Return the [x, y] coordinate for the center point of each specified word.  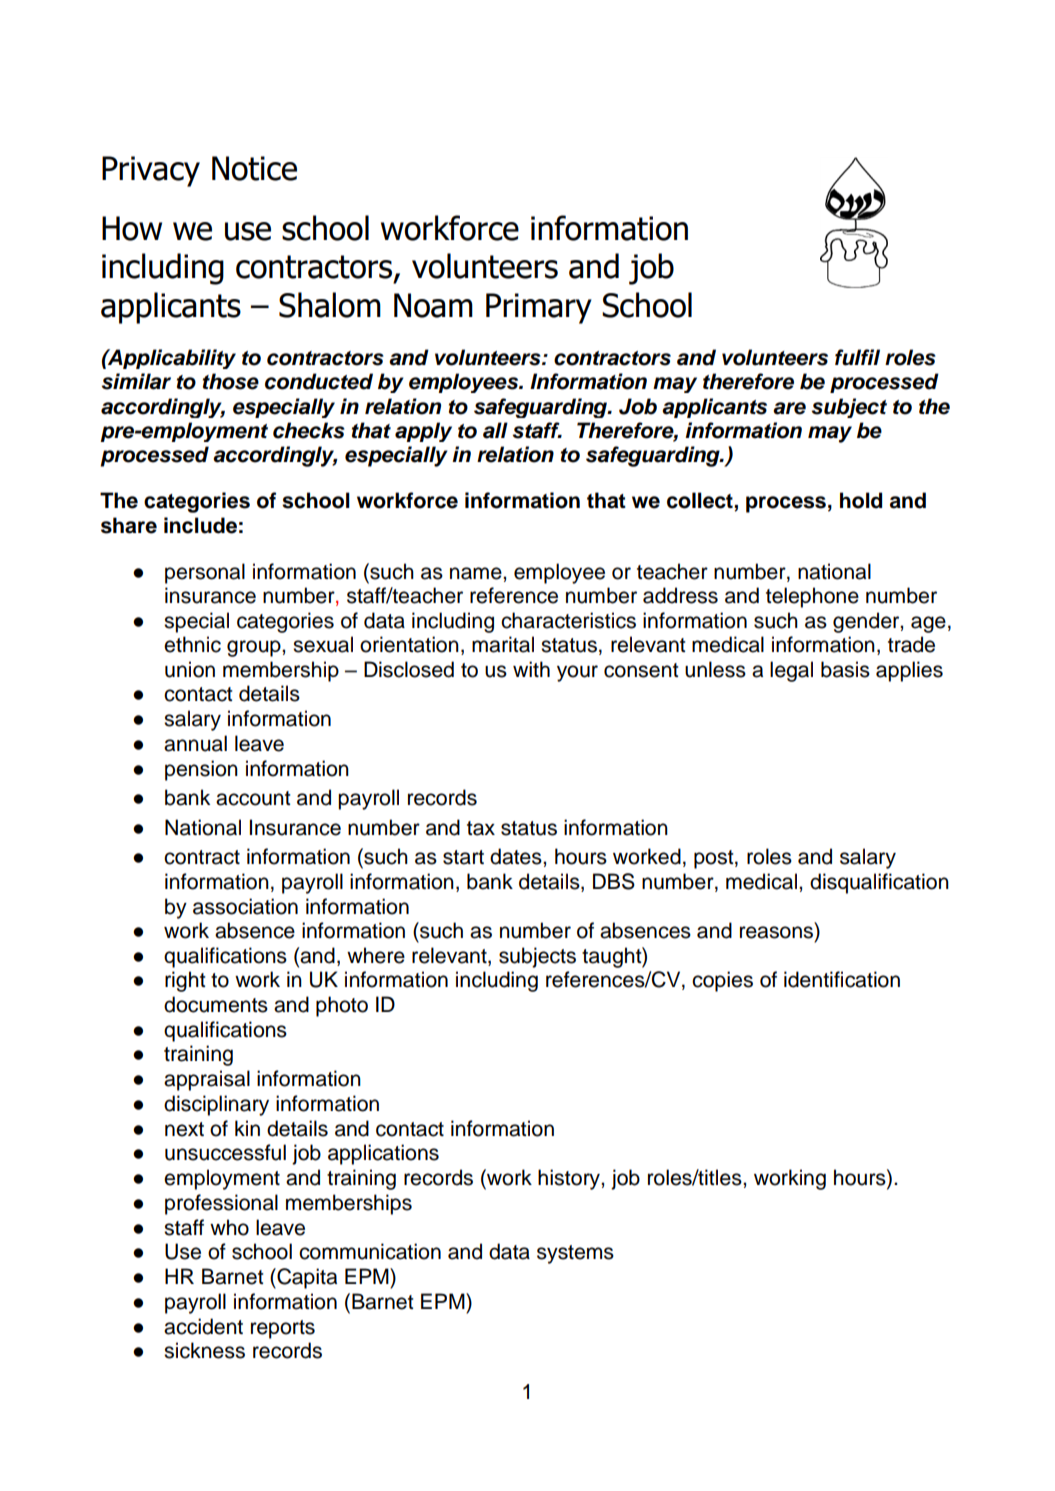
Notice [254, 168]
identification [842, 979]
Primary [539, 308]
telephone [812, 597]
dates [517, 856]
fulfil [857, 357]
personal [205, 573]
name [477, 573]
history [570, 1179]
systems [575, 1254]
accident [203, 1326]
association [245, 906]
